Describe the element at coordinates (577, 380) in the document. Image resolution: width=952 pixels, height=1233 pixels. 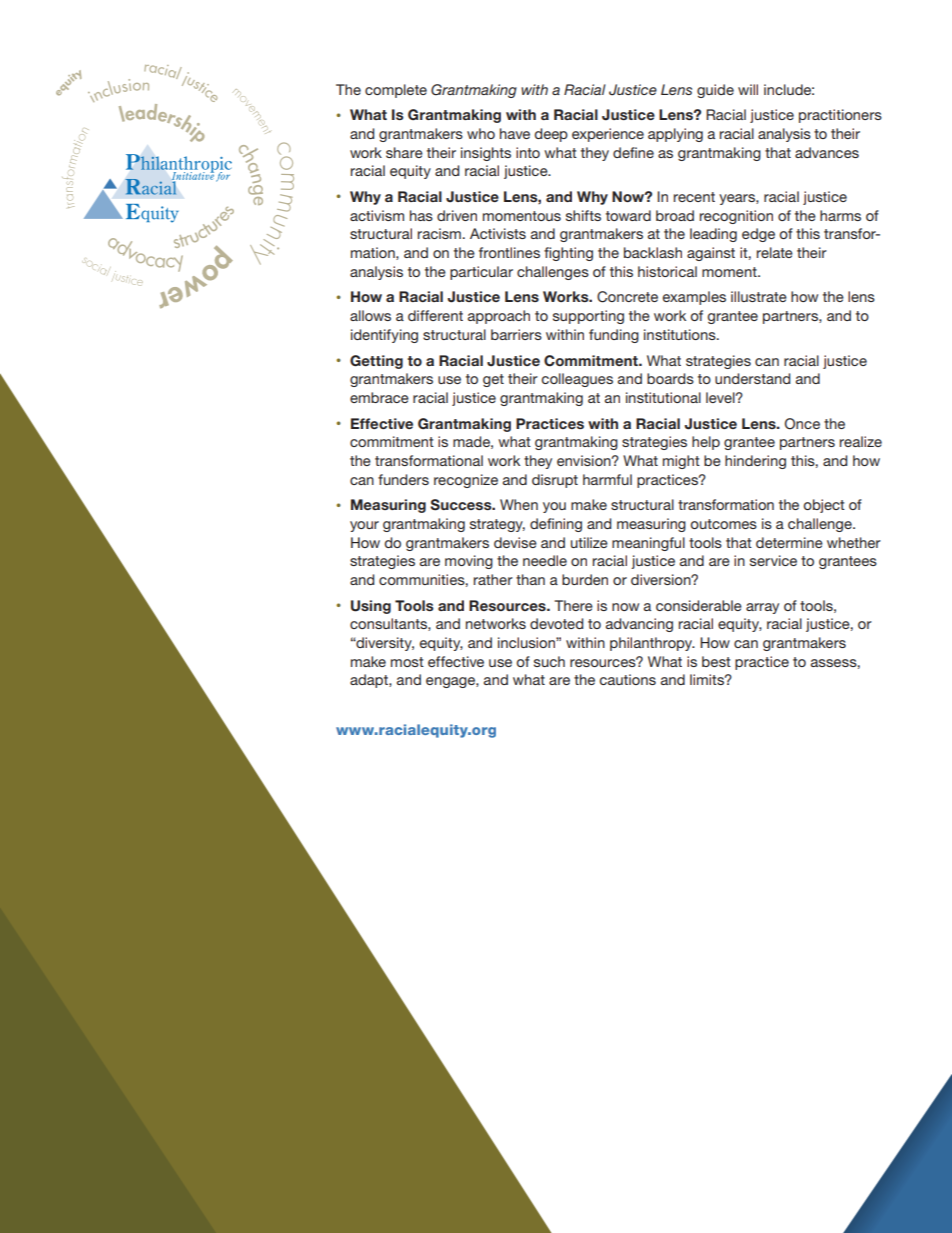
I see `colleagues` at that location.
